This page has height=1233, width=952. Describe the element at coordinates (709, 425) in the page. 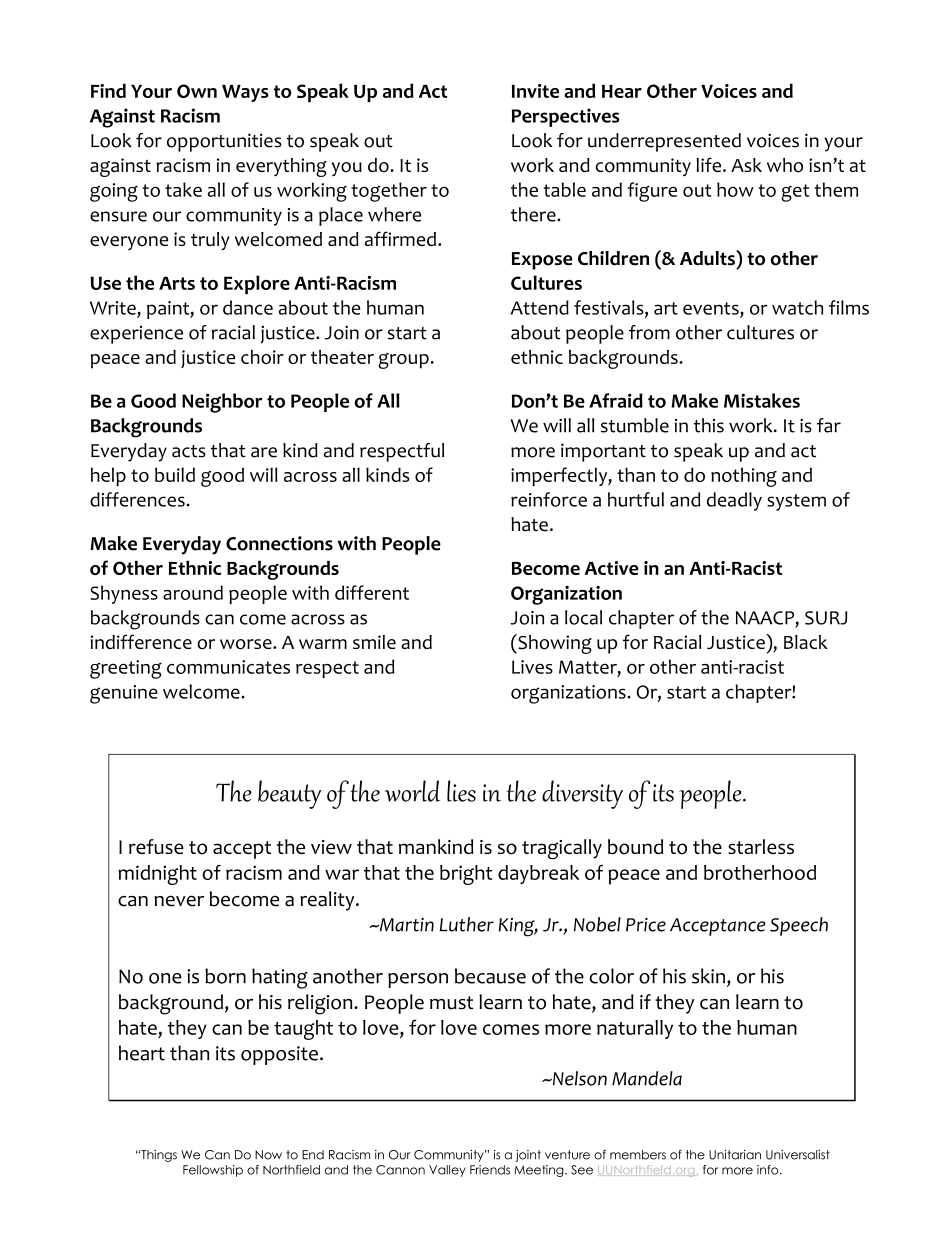

I see `this` at that location.
